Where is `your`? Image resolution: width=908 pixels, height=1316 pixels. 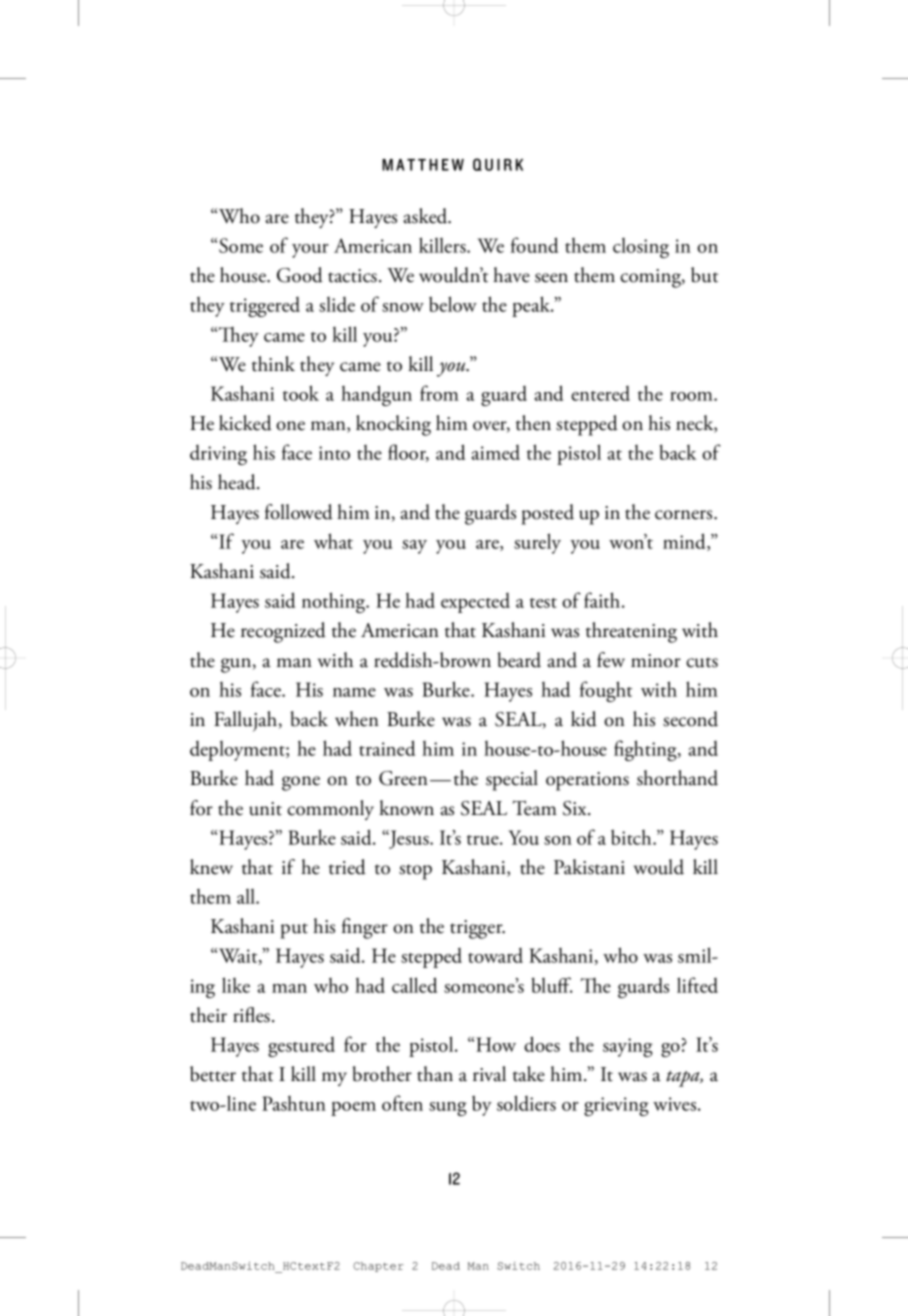
your is located at coordinates (310, 251).
